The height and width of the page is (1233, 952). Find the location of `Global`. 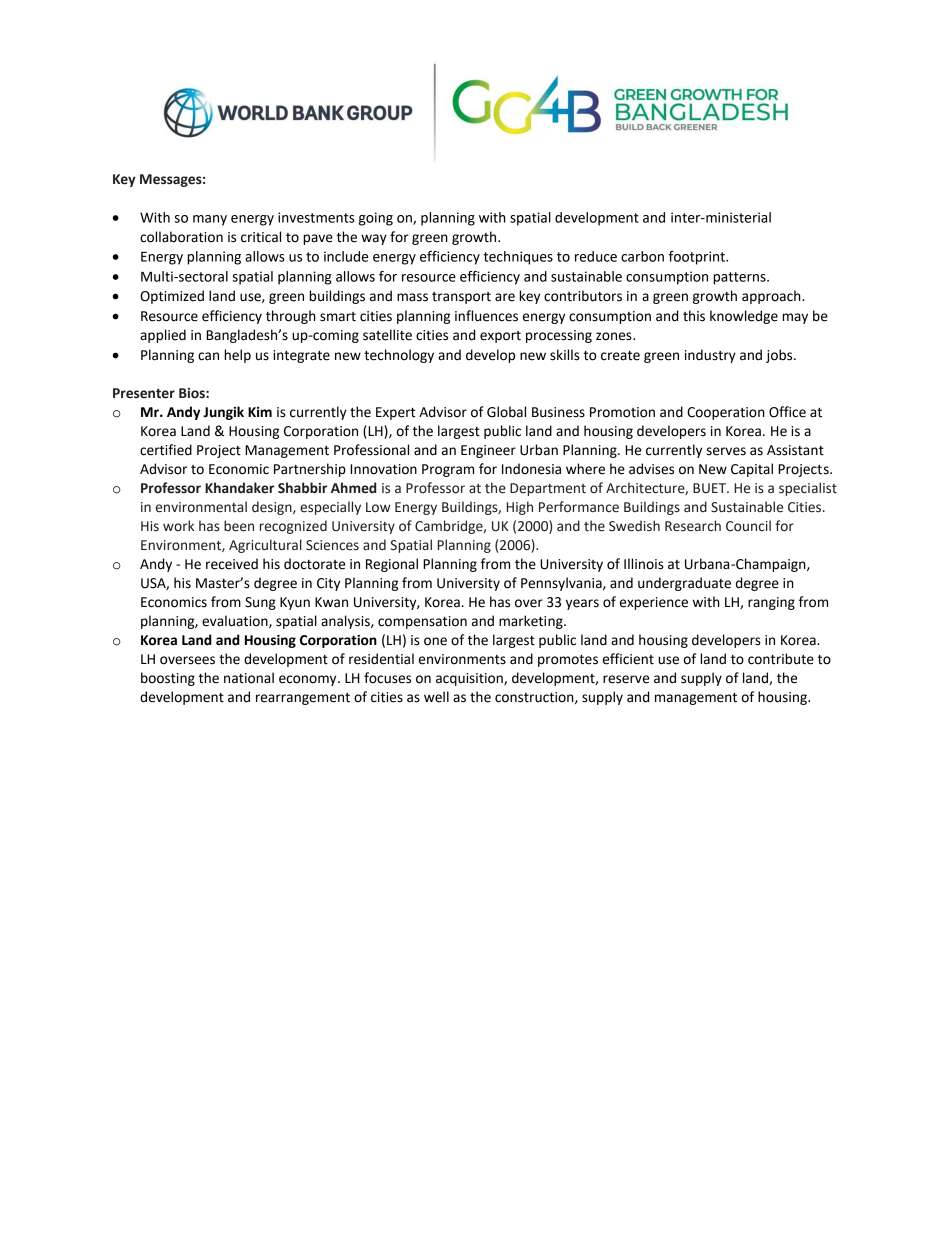

Global is located at coordinates (506, 412).
